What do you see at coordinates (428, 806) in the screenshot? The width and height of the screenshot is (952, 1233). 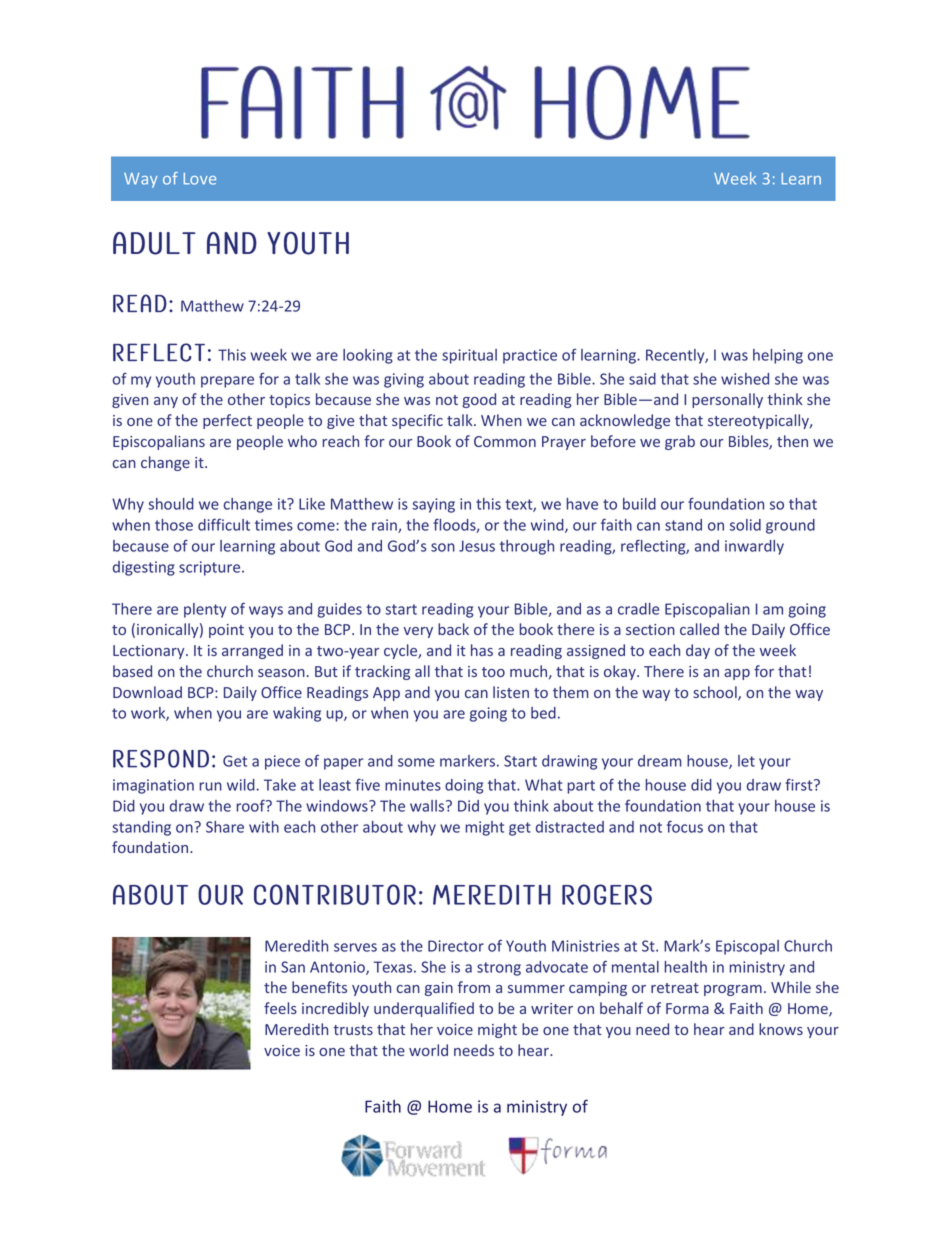 I see `walls` at bounding box center [428, 806].
